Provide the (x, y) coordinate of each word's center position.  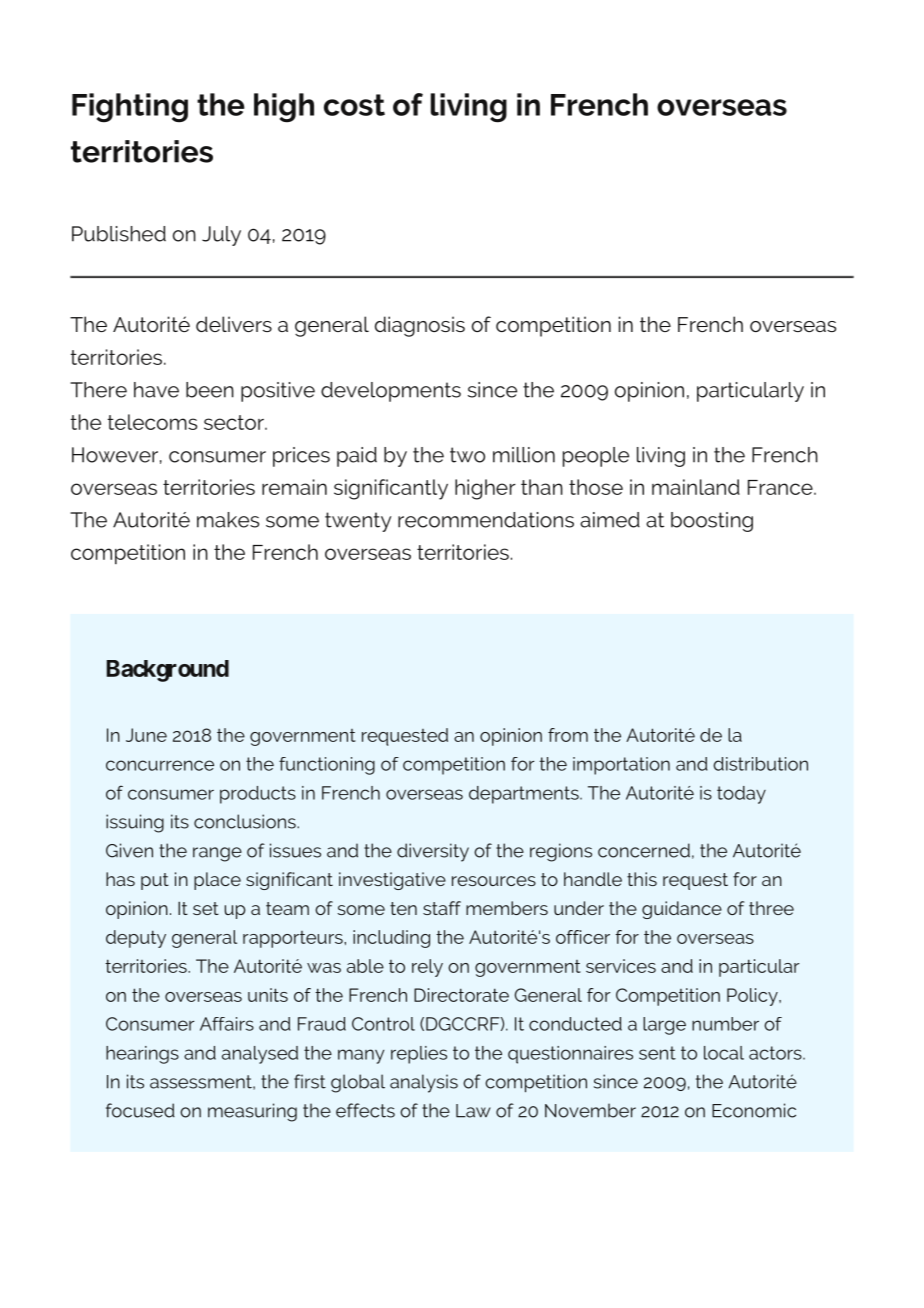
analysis (424, 1083)
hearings (142, 1055)
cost (354, 105)
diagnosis (420, 326)
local (724, 1053)
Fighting (130, 108)
